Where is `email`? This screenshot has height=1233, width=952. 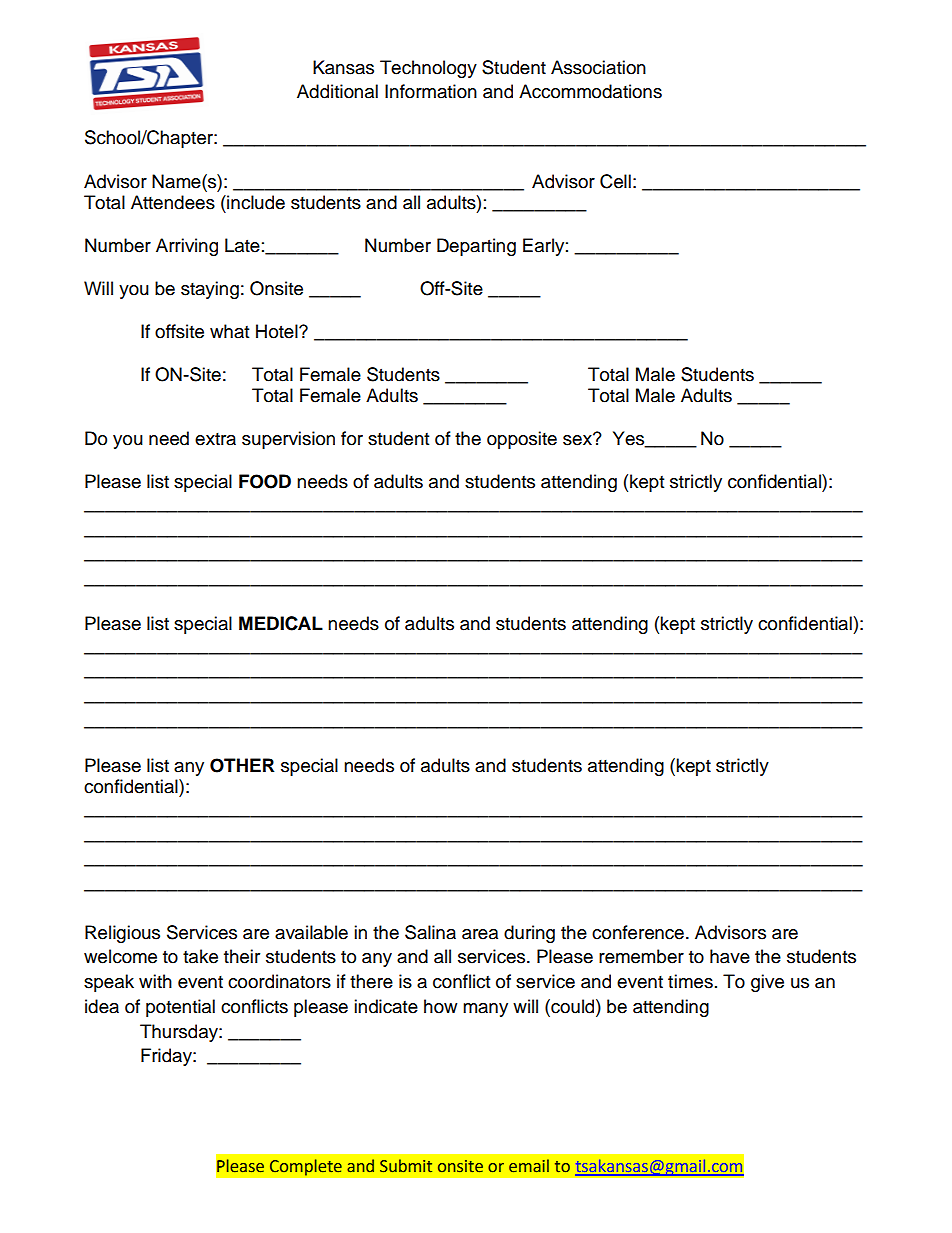 email is located at coordinates (529, 1166).
